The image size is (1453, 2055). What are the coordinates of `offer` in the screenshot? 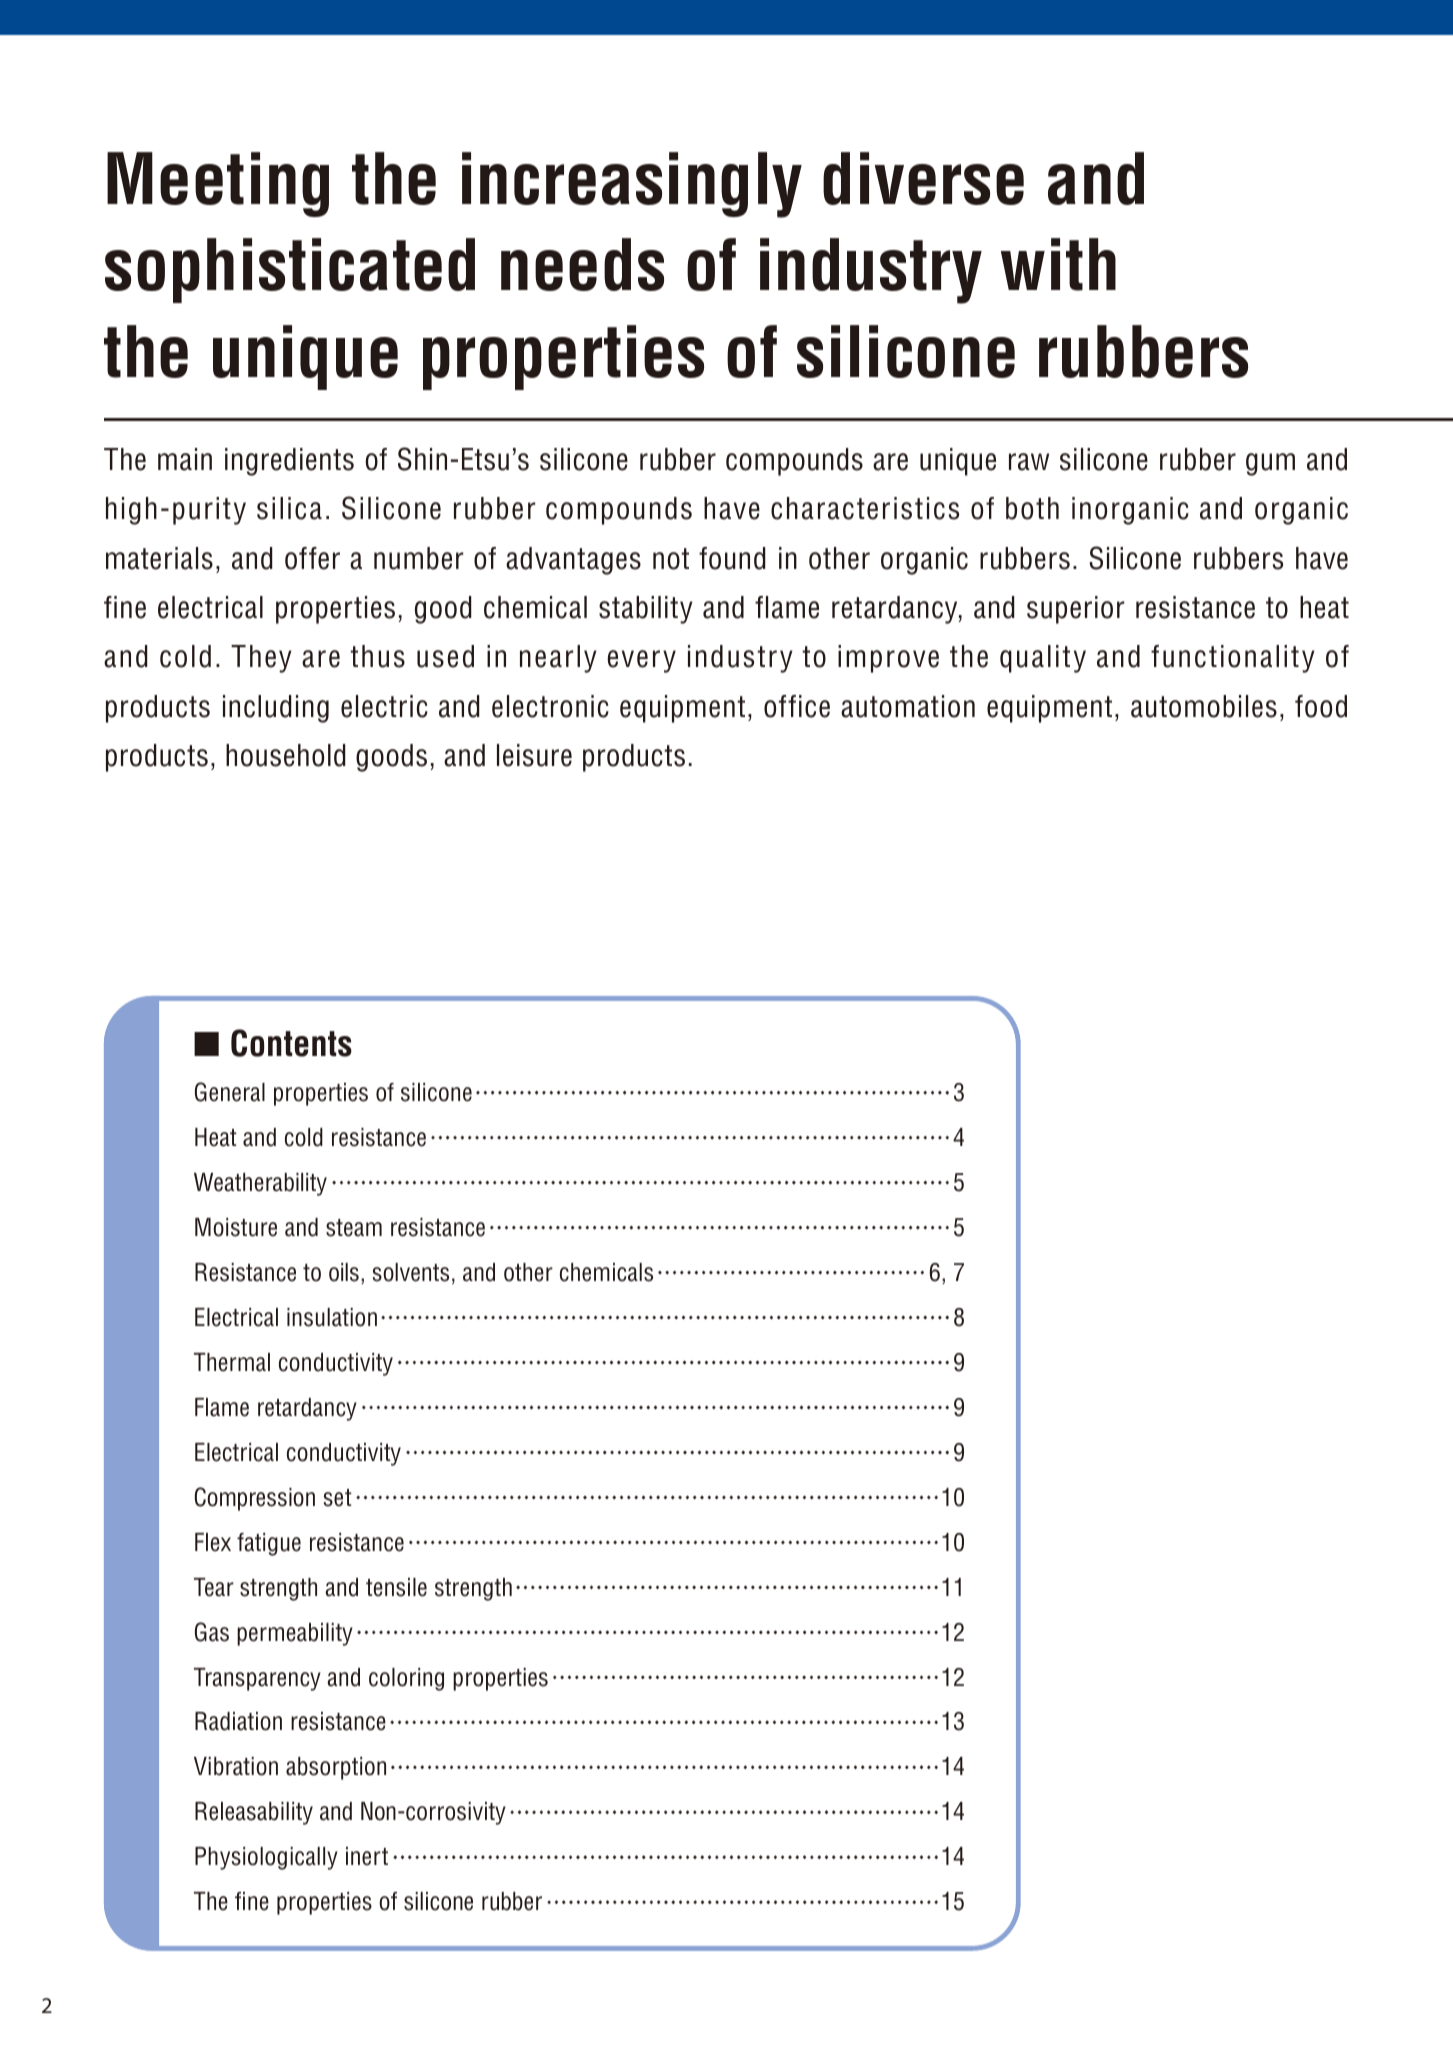 It's located at (312, 558).
